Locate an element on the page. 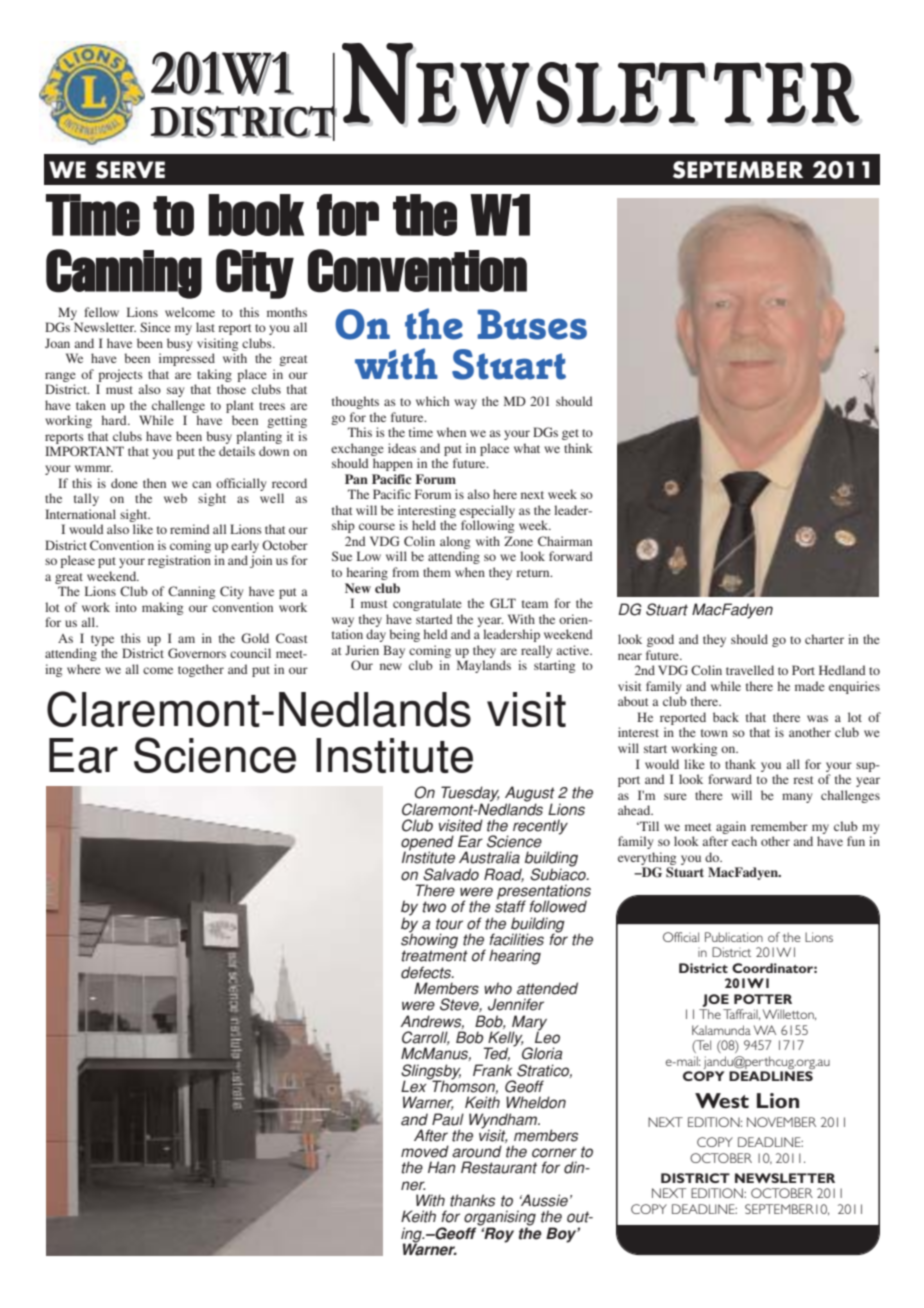 The image size is (924, 1308). West is located at coordinates (722, 1101).
